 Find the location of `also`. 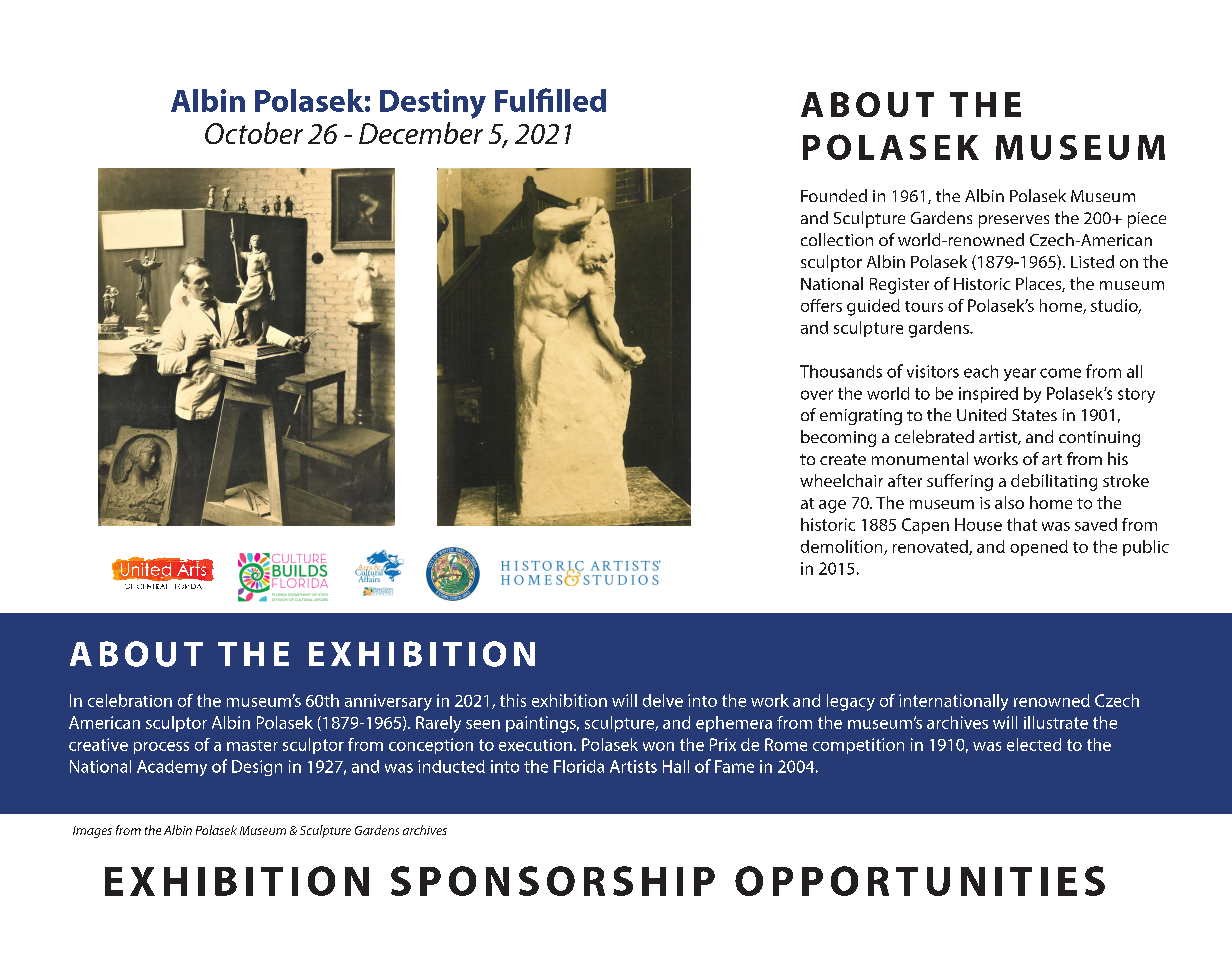

also is located at coordinates (1009, 502).
